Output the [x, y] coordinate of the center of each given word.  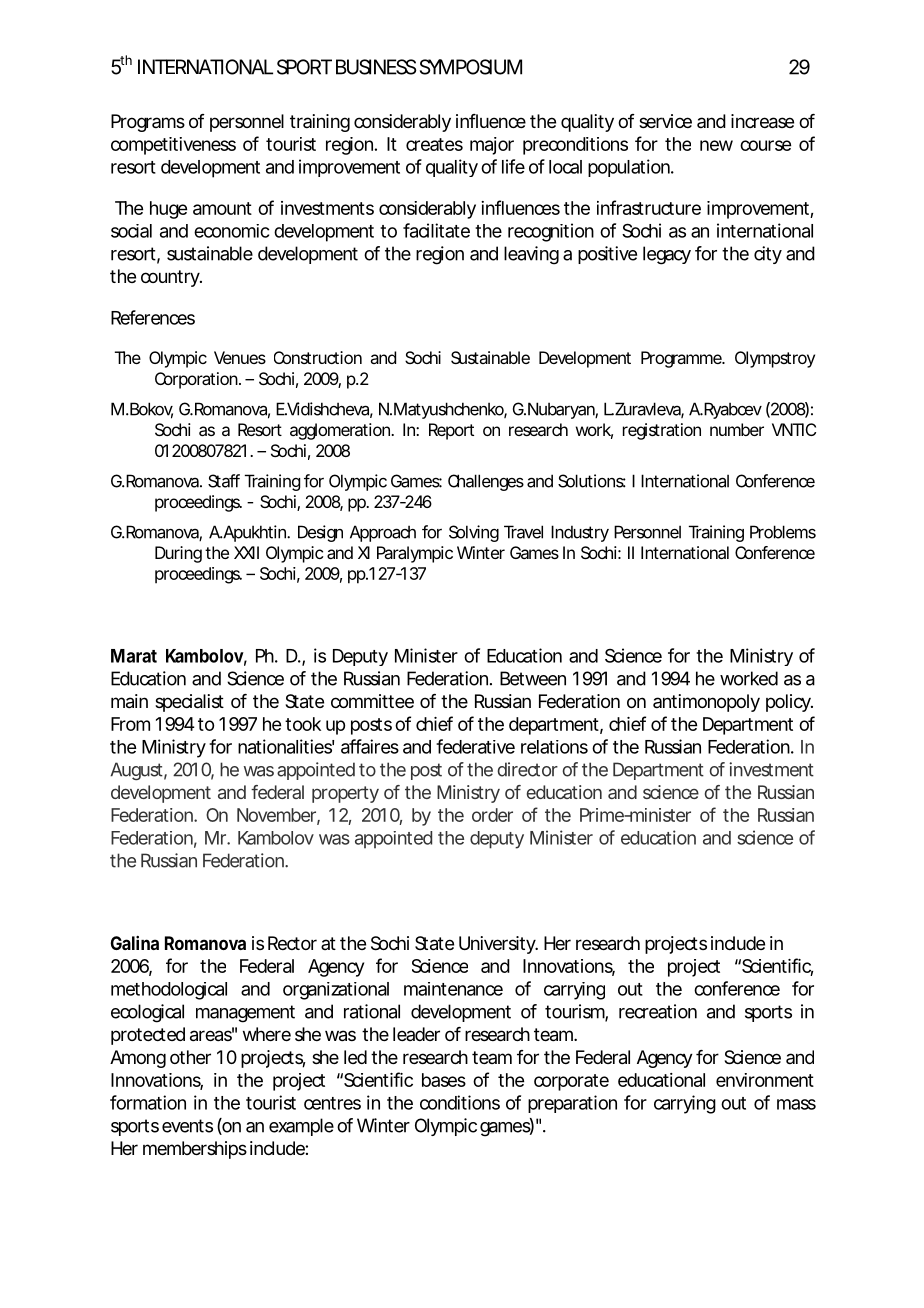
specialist [189, 703]
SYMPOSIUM [471, 67]
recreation [658, 1011]
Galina [135, 943]
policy [789, 703]
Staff [224, 481]
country [171, 278]
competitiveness [173, 146]
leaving [531, 255]
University [498, 945]
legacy [667, 255]
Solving [474, 533]
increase [762, 121]
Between [533, 678]
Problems [783, 532]
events [187, 1126]
